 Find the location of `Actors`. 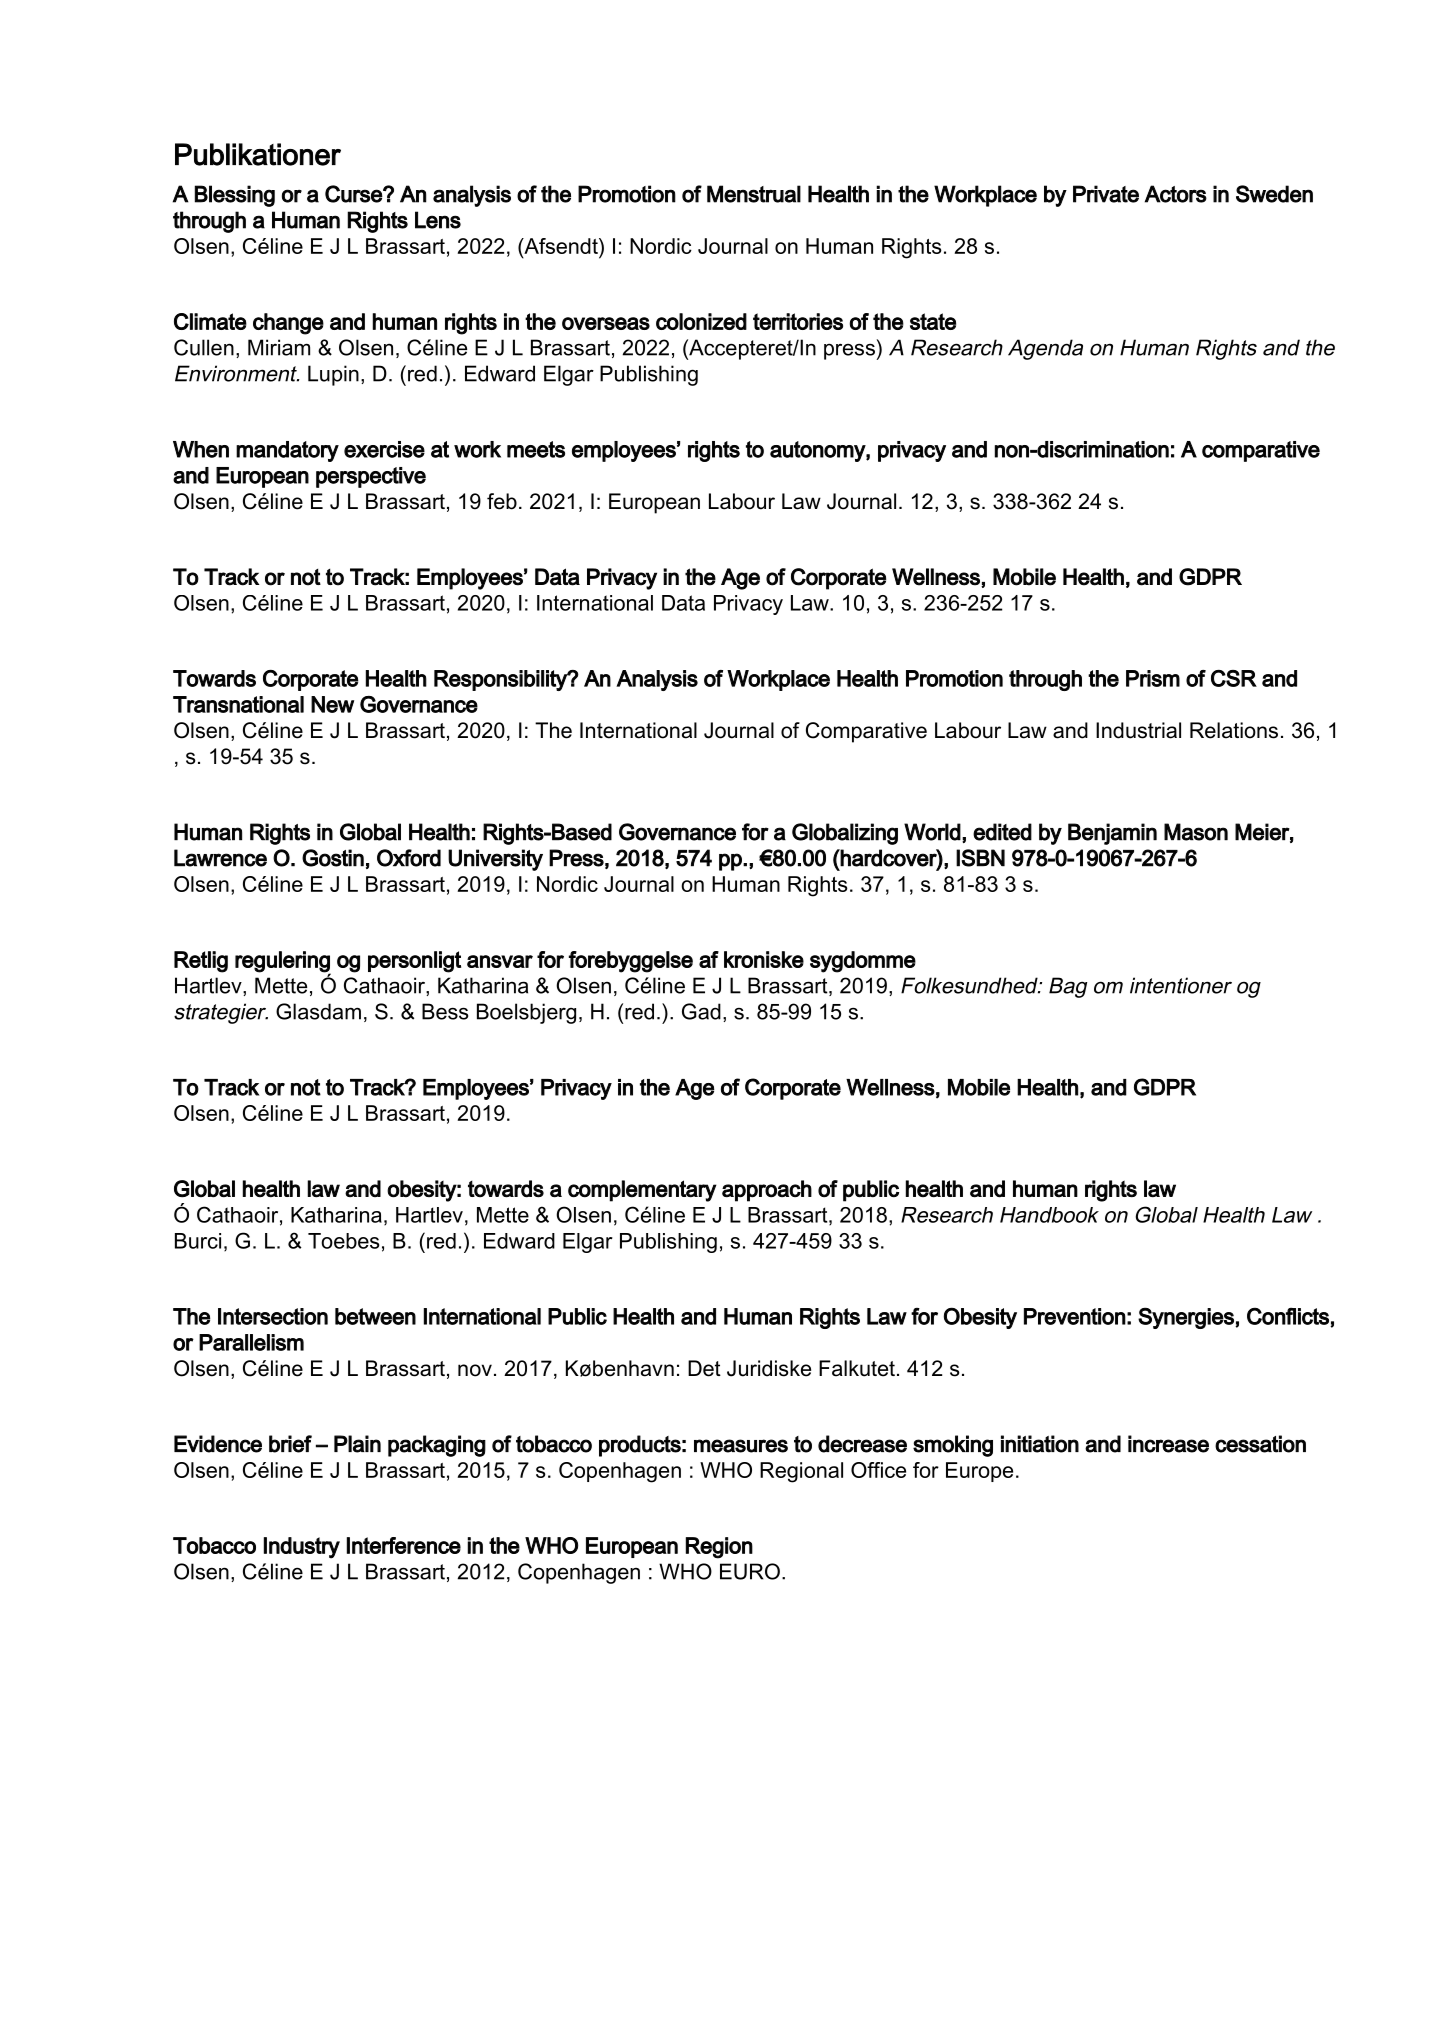

Actors is located at coordinates (1176, 194).
